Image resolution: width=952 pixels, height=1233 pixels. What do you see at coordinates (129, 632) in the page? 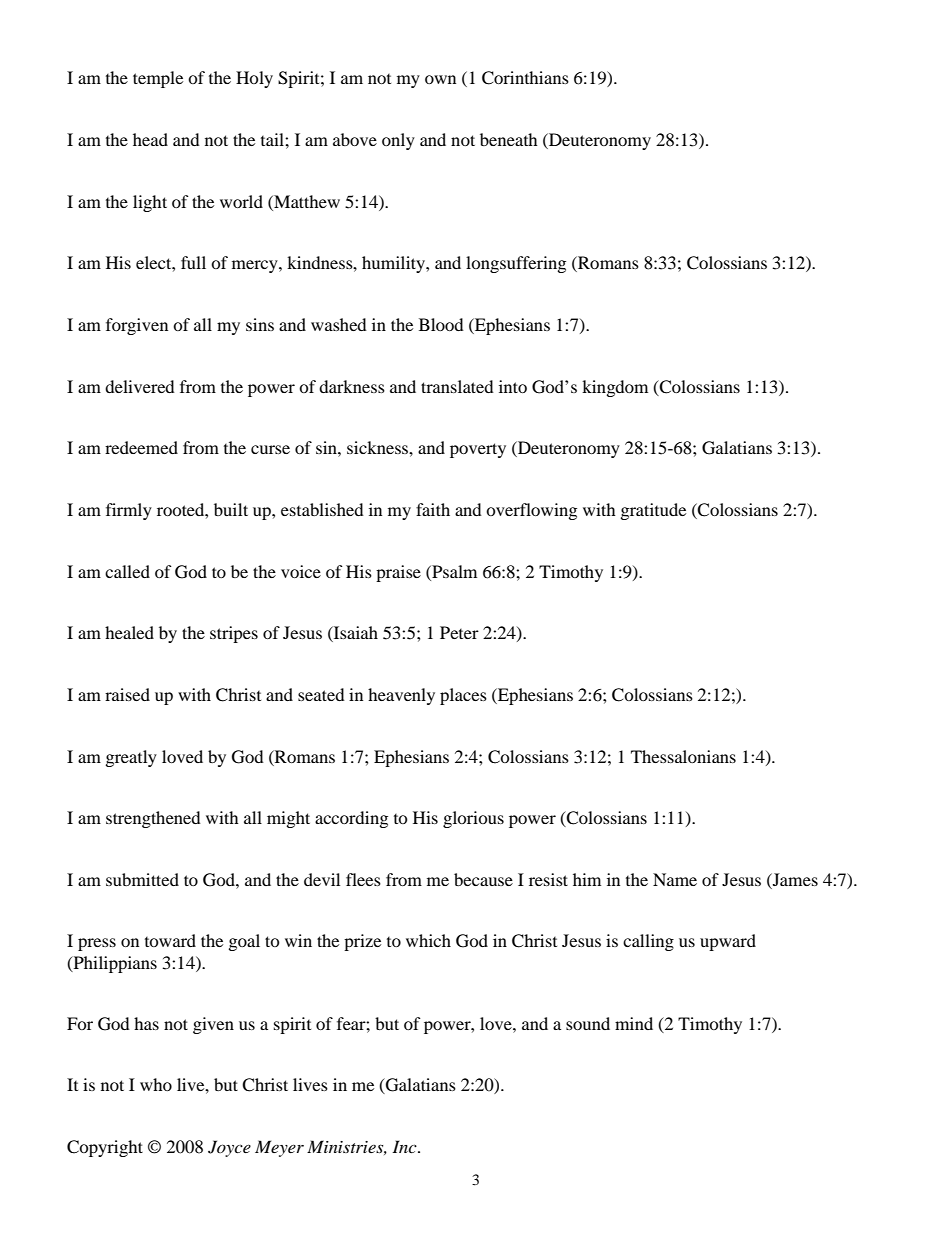
I see `healed` at bounding box center [129, 632].
